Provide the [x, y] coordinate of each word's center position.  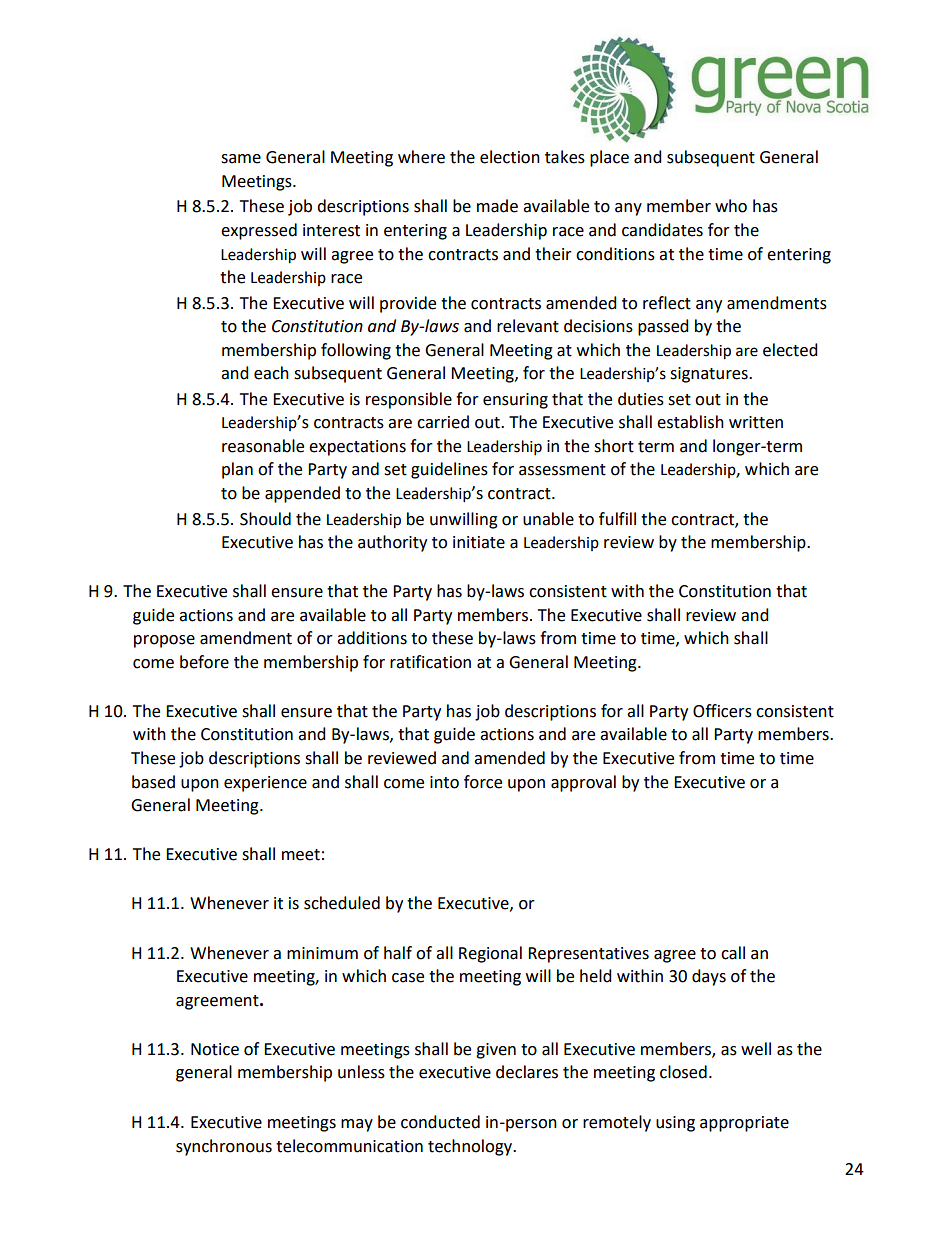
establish [690, 422]
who [731, 206]
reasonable [263, 446]
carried [443, 422]
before [204, 662]
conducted [440, 1122]
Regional [490, 954]
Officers [722, 711]
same [241, 159]
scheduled [342, 903]
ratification [430, 662]
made [497, 206]
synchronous [224, 1147]
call [733, 953]
